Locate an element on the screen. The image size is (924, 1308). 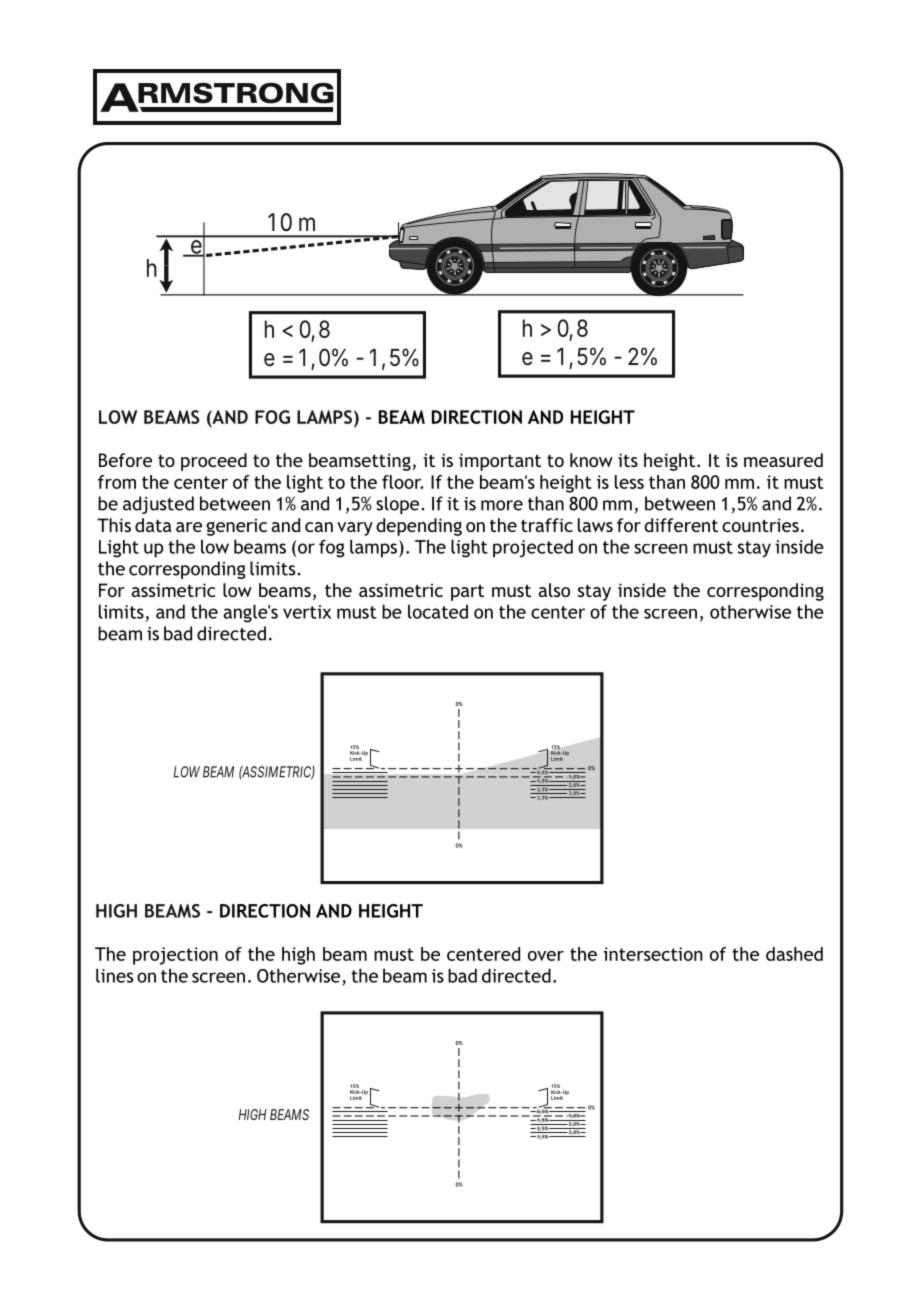
also is located at coordinates (554, 590).
